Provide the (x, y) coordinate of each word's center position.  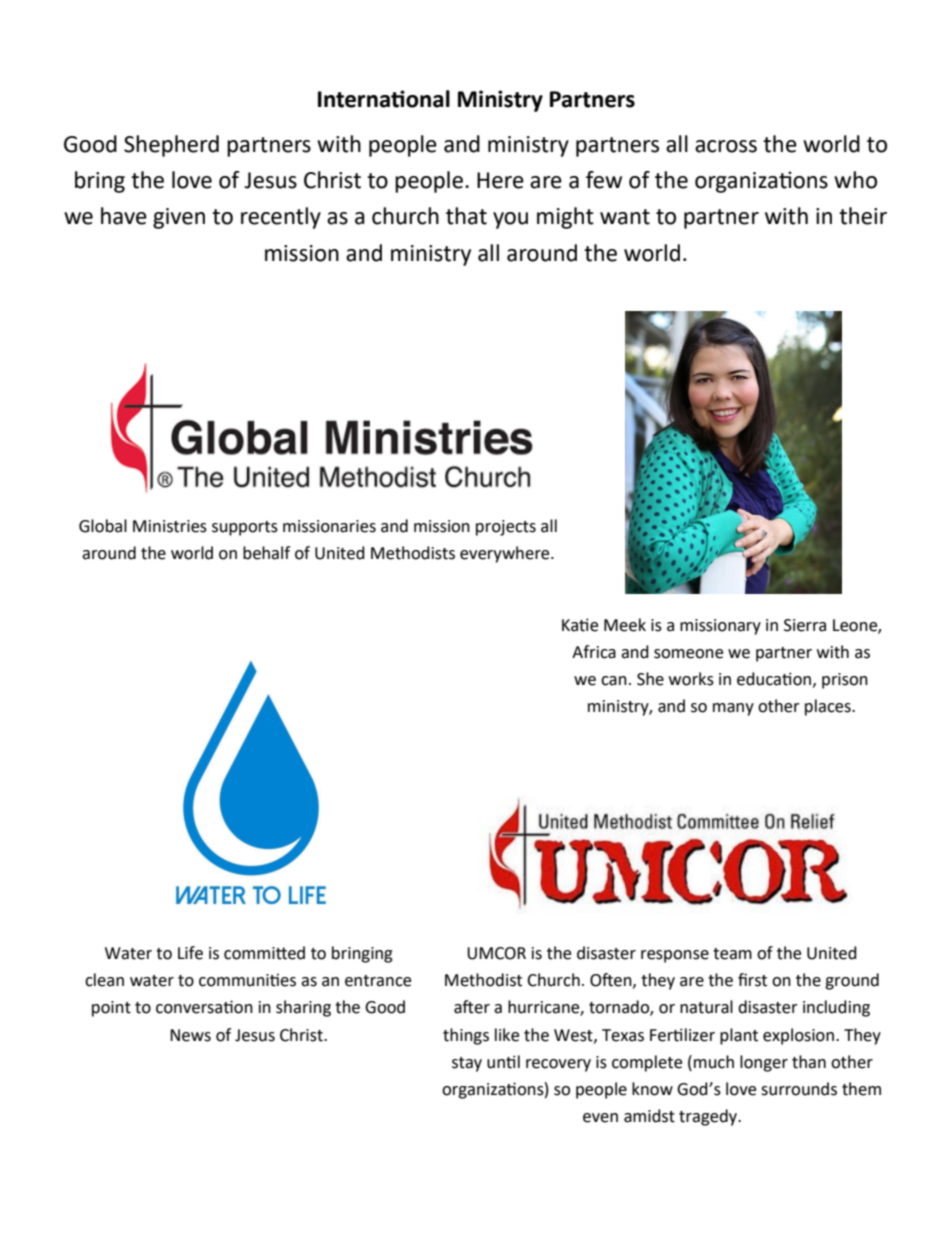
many (733, 709)
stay (467, 1064)
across (726, 146)
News (190, 1035)
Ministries (170, 526)
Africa (594, 652)
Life (190, 953)
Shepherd (171, 146)
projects (506, 528)
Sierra (805, 625)
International (384, 99)
